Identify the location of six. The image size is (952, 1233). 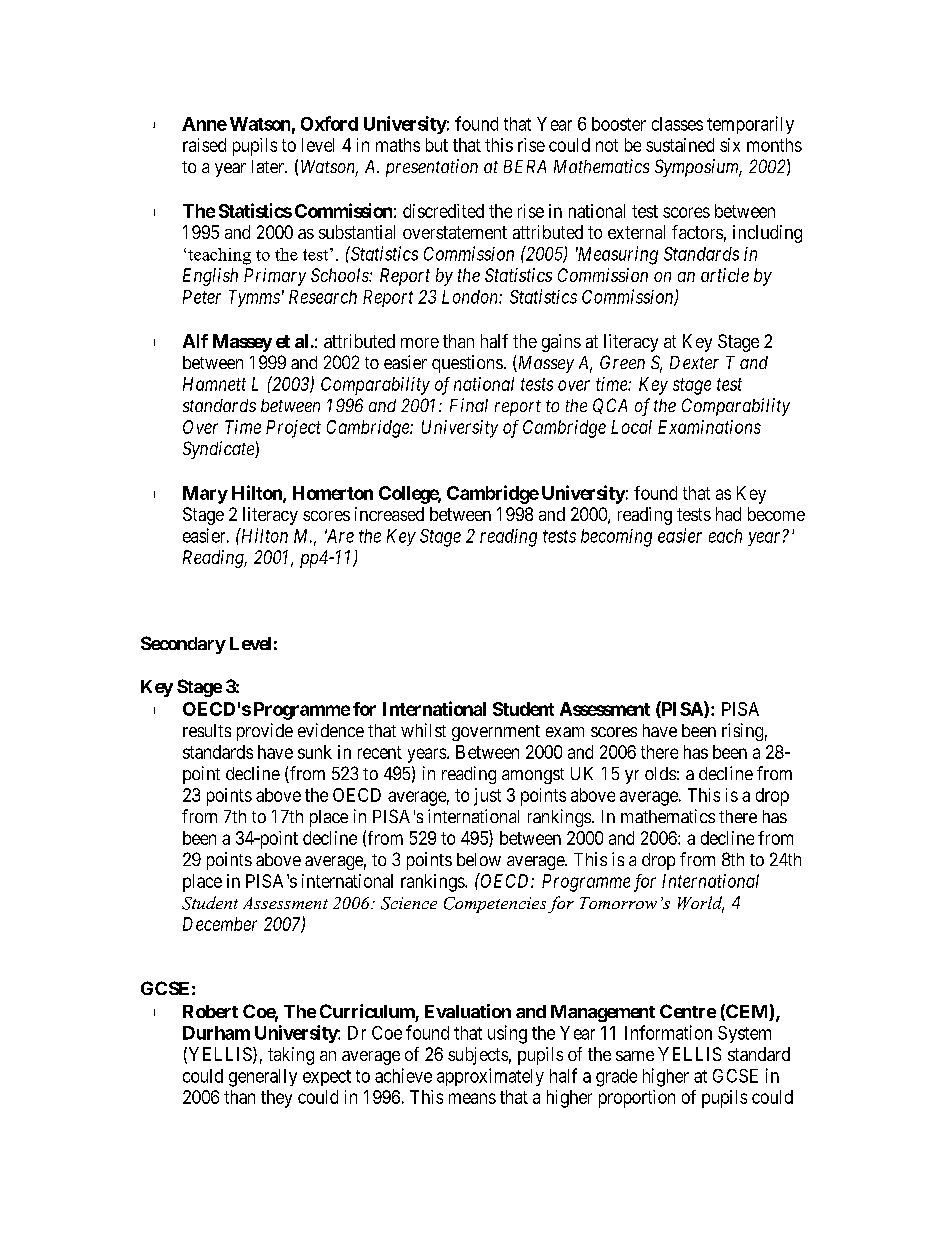
(730, 145).
